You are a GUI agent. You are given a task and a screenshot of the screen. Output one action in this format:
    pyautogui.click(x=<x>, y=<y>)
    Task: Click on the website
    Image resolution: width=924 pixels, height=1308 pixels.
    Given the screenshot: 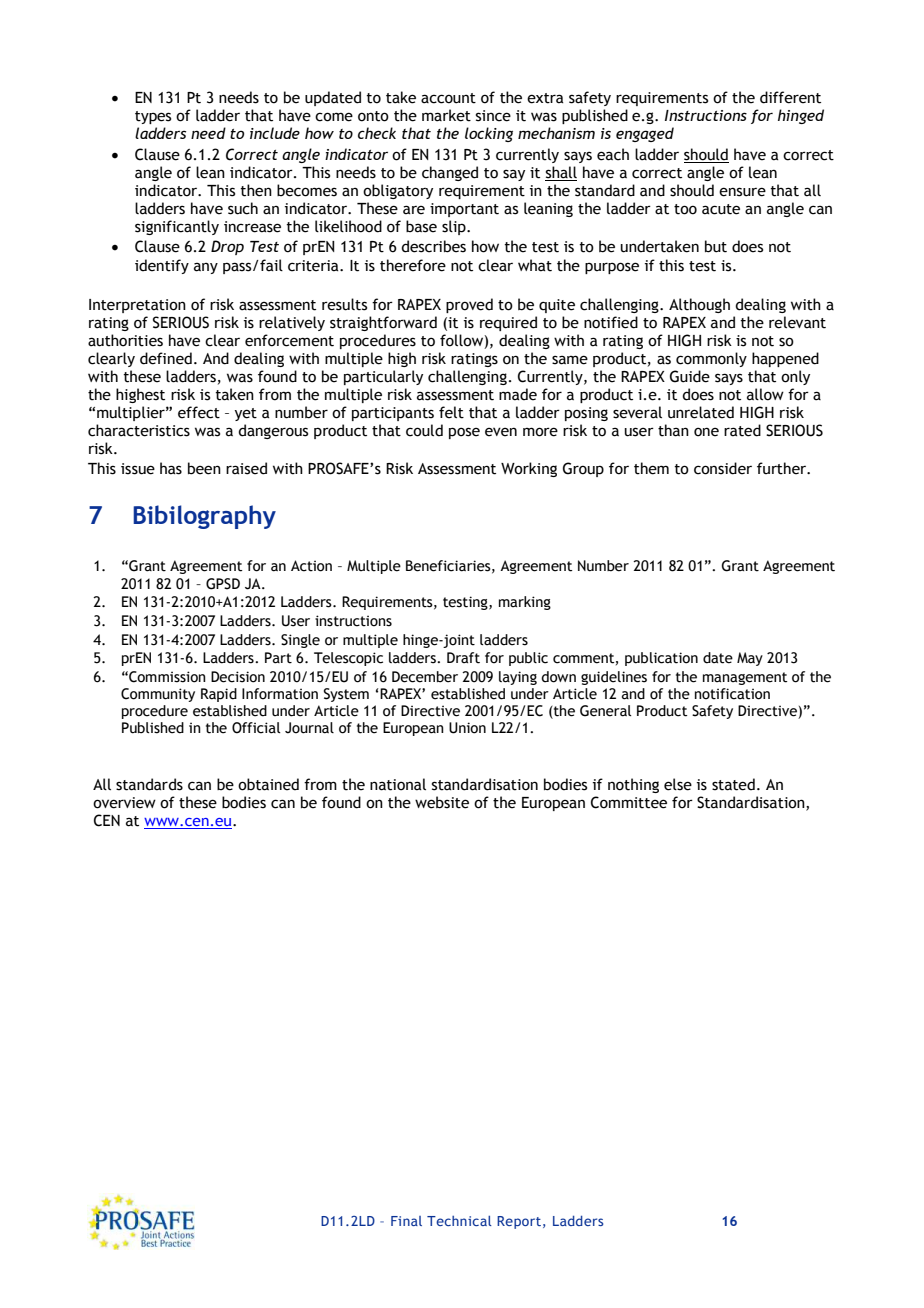 What is the action you would take?
    pyautogui.click(x=442, y=802)
